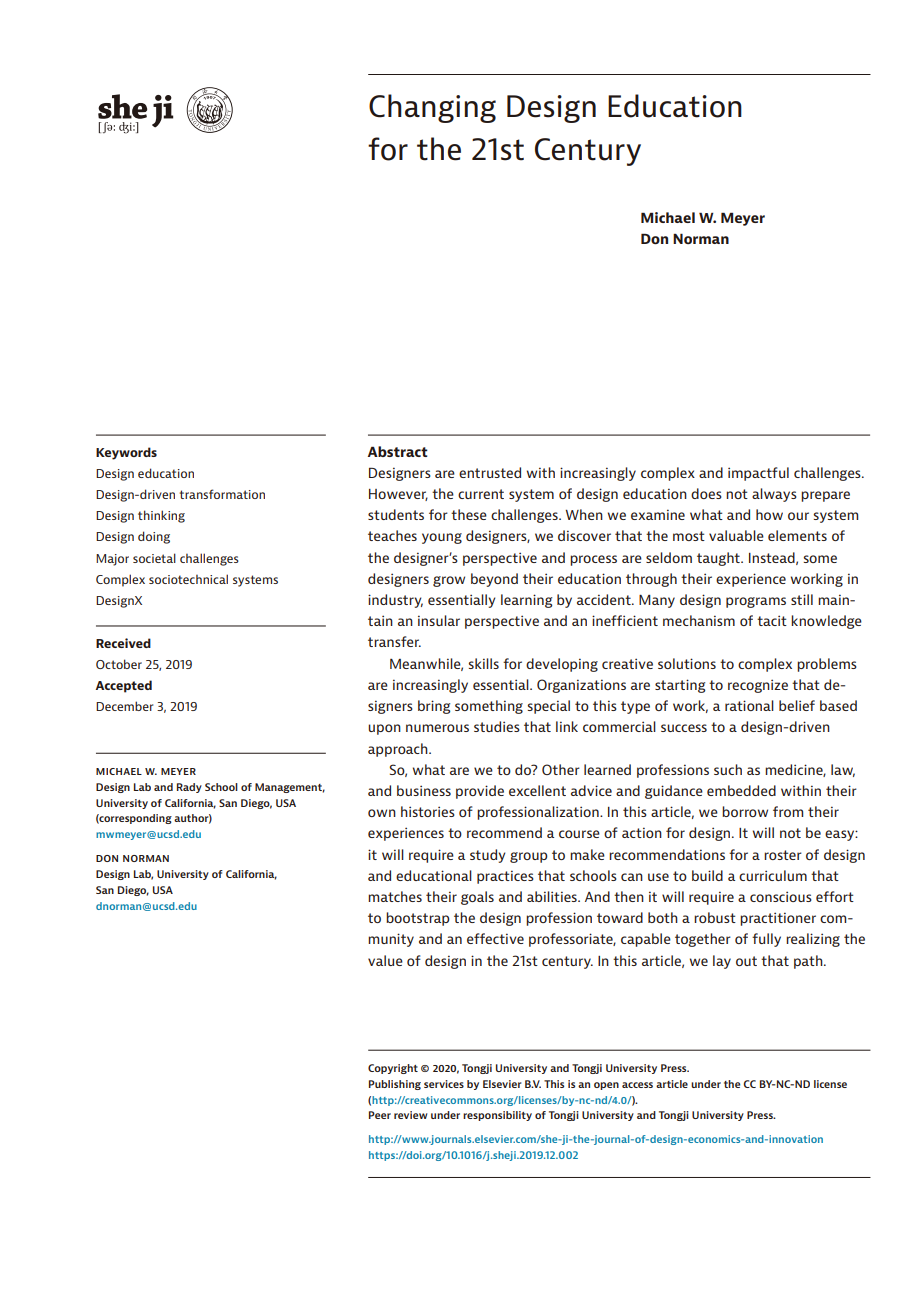 The width and height of the screenshot is (924, 1295). What do you see at coordinates (398, 451) in the screenshot?
I see `Abstract` at bounding box center [398, 451].
